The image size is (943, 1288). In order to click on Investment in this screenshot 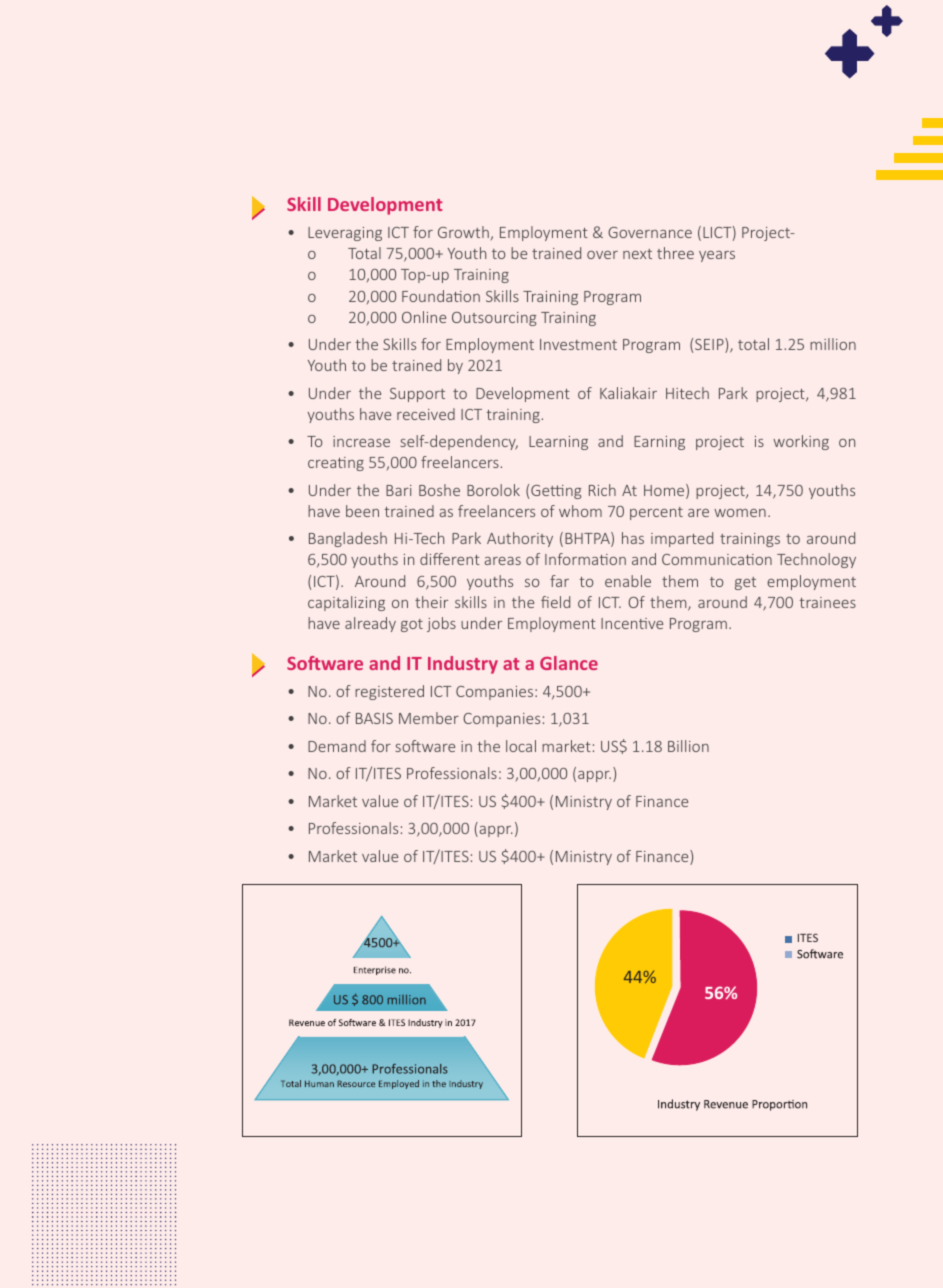, I will do `click(578, 344)`.
